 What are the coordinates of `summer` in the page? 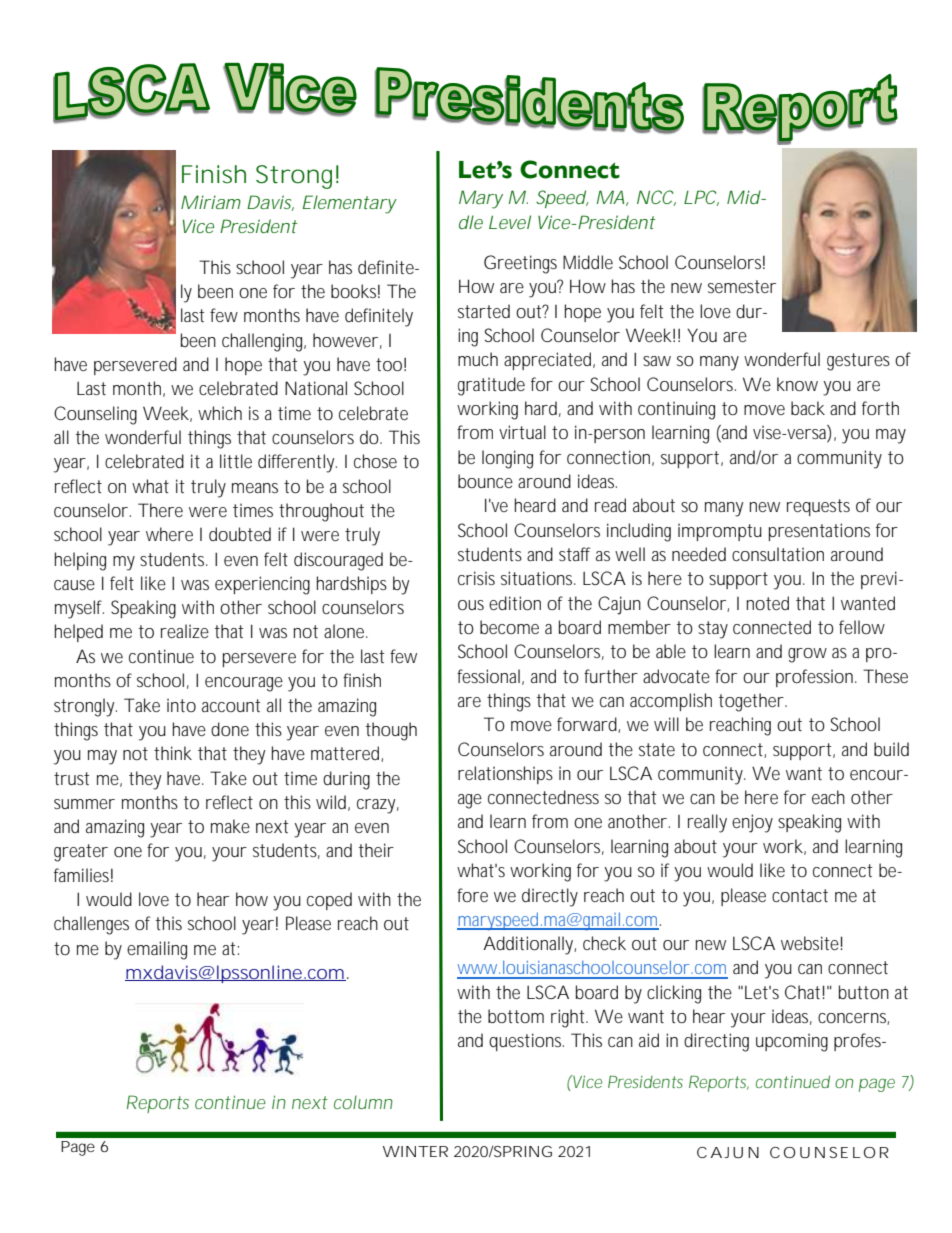 It's located at (84, 804).
